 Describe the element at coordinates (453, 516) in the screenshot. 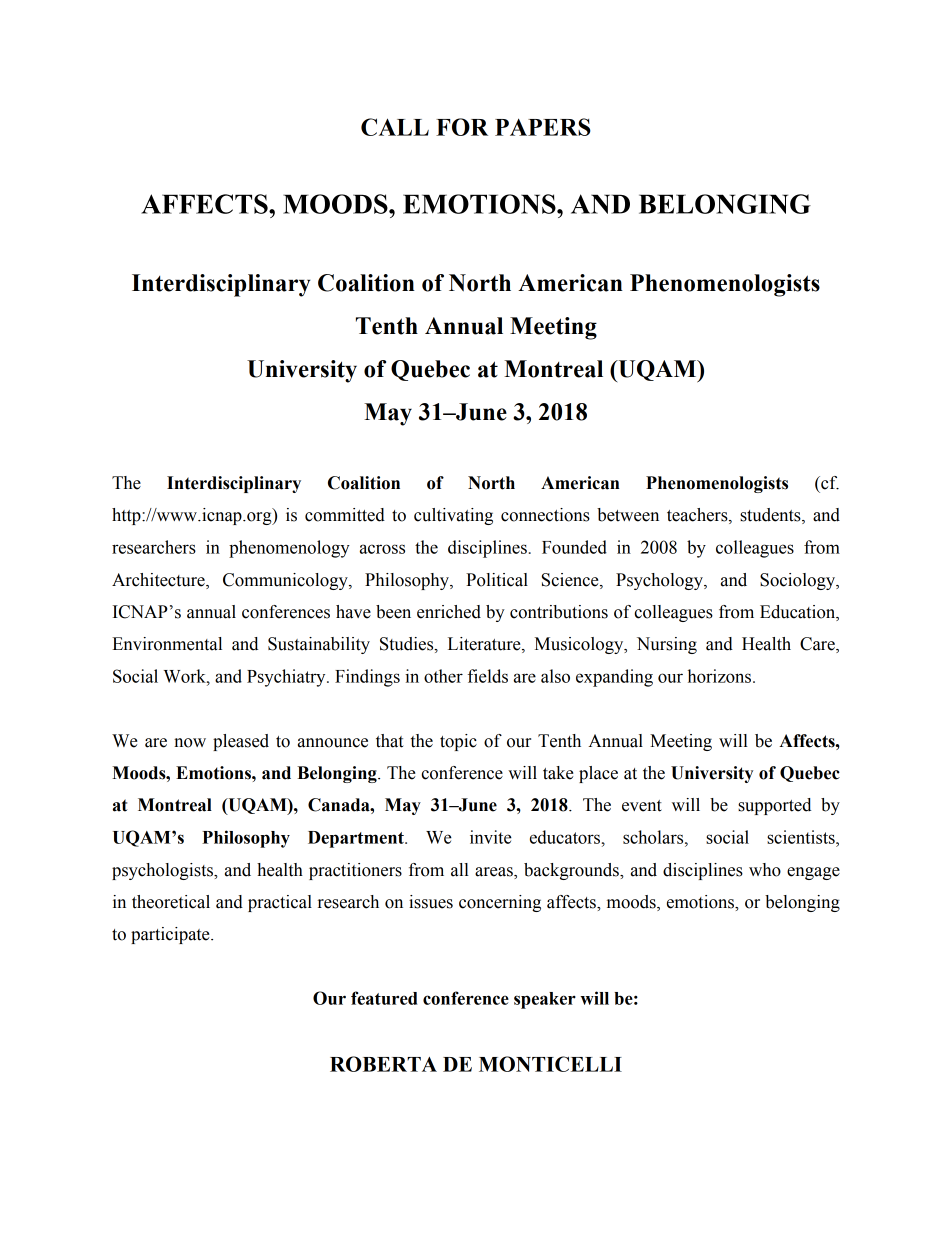

I see `cultivating` at that location.
